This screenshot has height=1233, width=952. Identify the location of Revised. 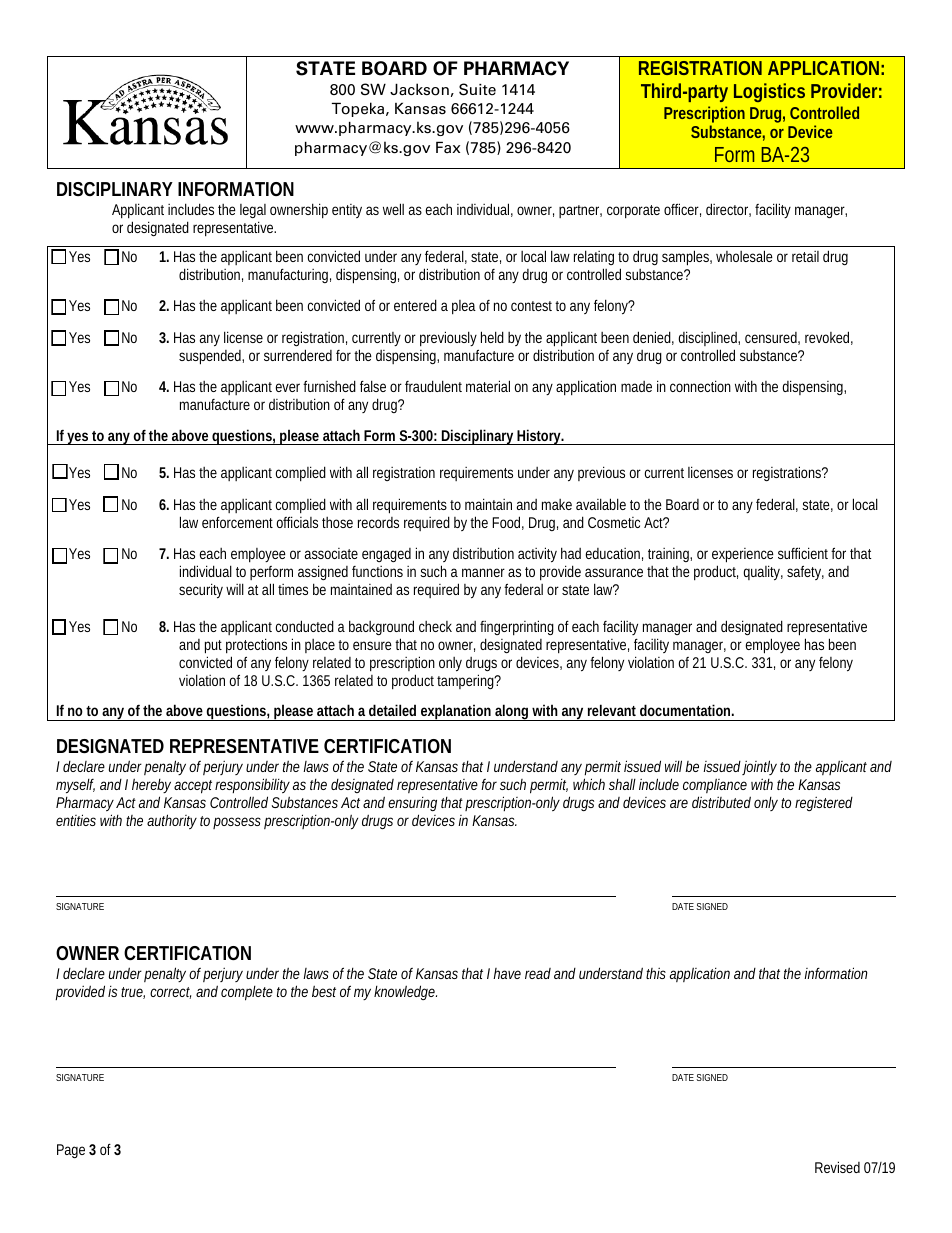
(837, 1167).
